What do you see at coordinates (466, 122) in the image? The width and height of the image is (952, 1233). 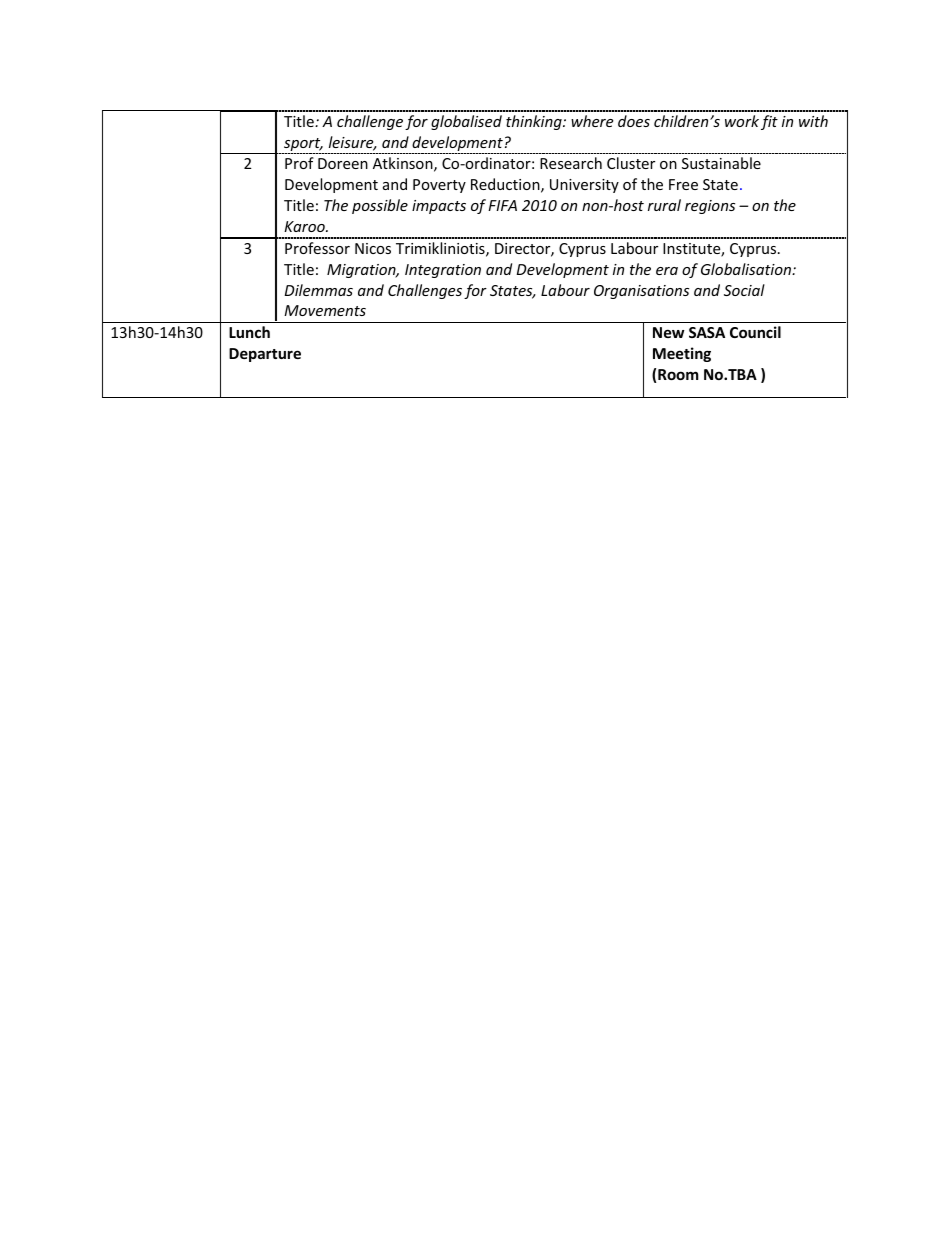 I see `globalised` at bounding box center [466, 122].
